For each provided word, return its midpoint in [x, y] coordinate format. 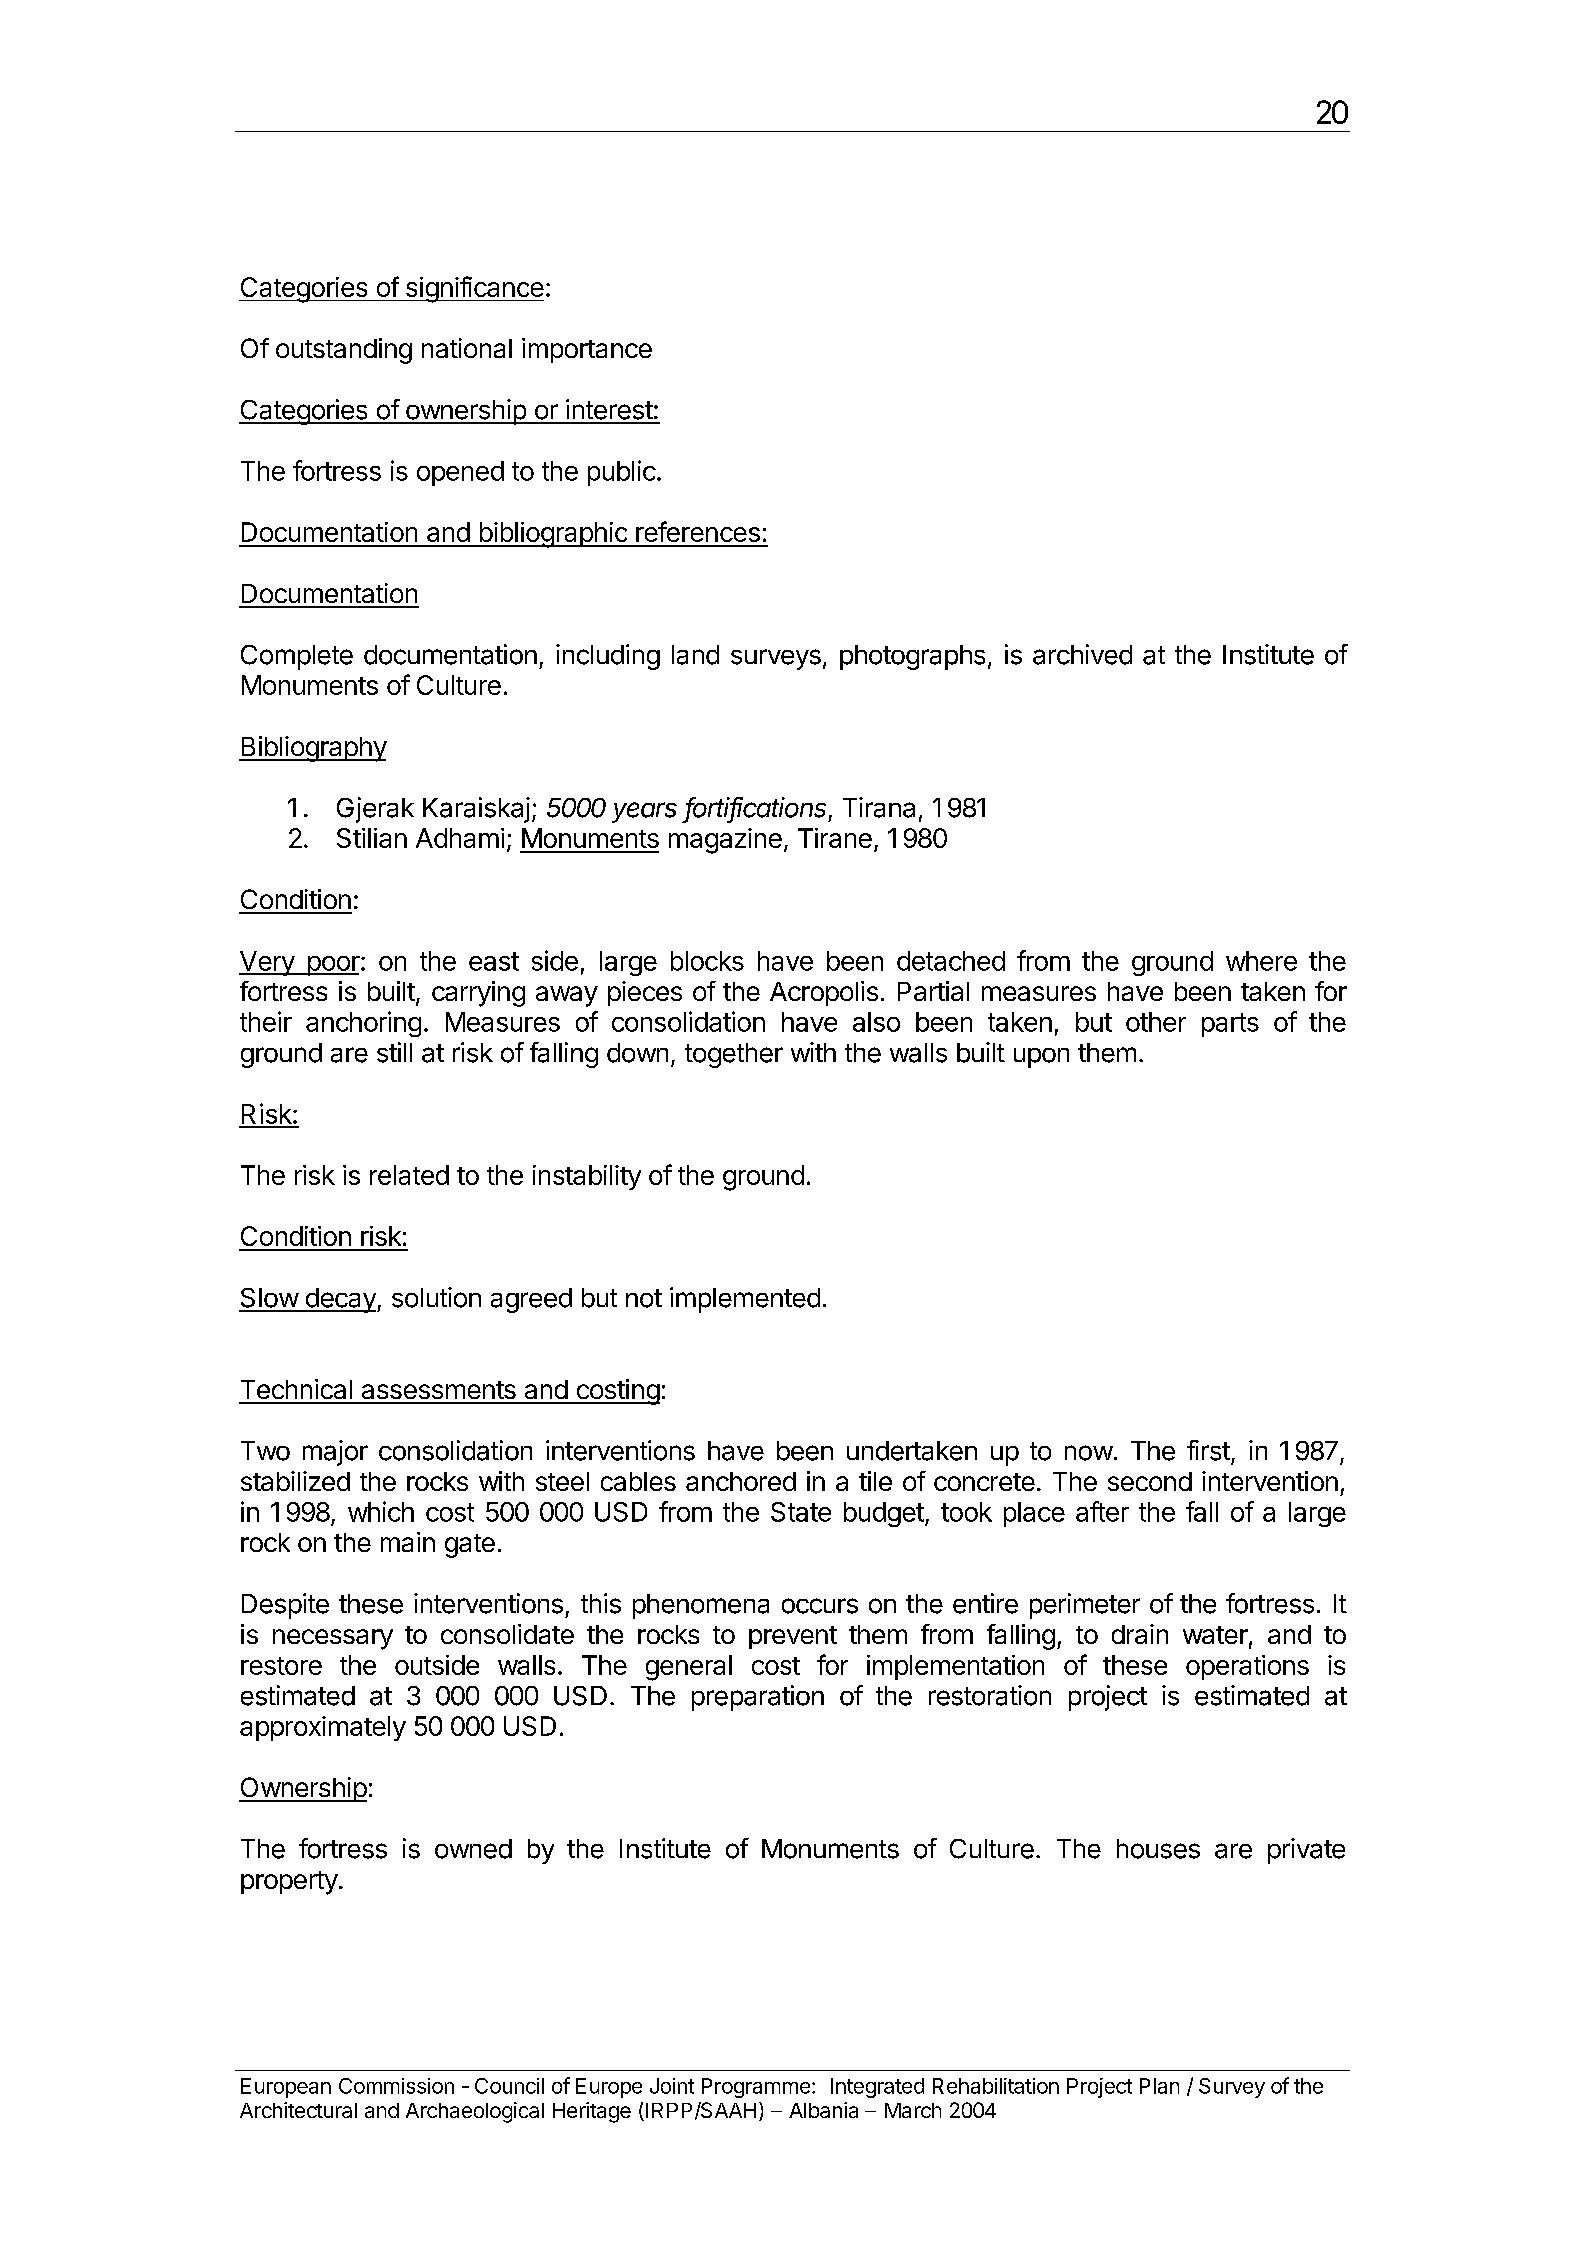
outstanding [344, 351]
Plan [1159, 2086]
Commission [396, 2086]
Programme [756, 2088]
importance [587, 350]
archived [1082, 654]
